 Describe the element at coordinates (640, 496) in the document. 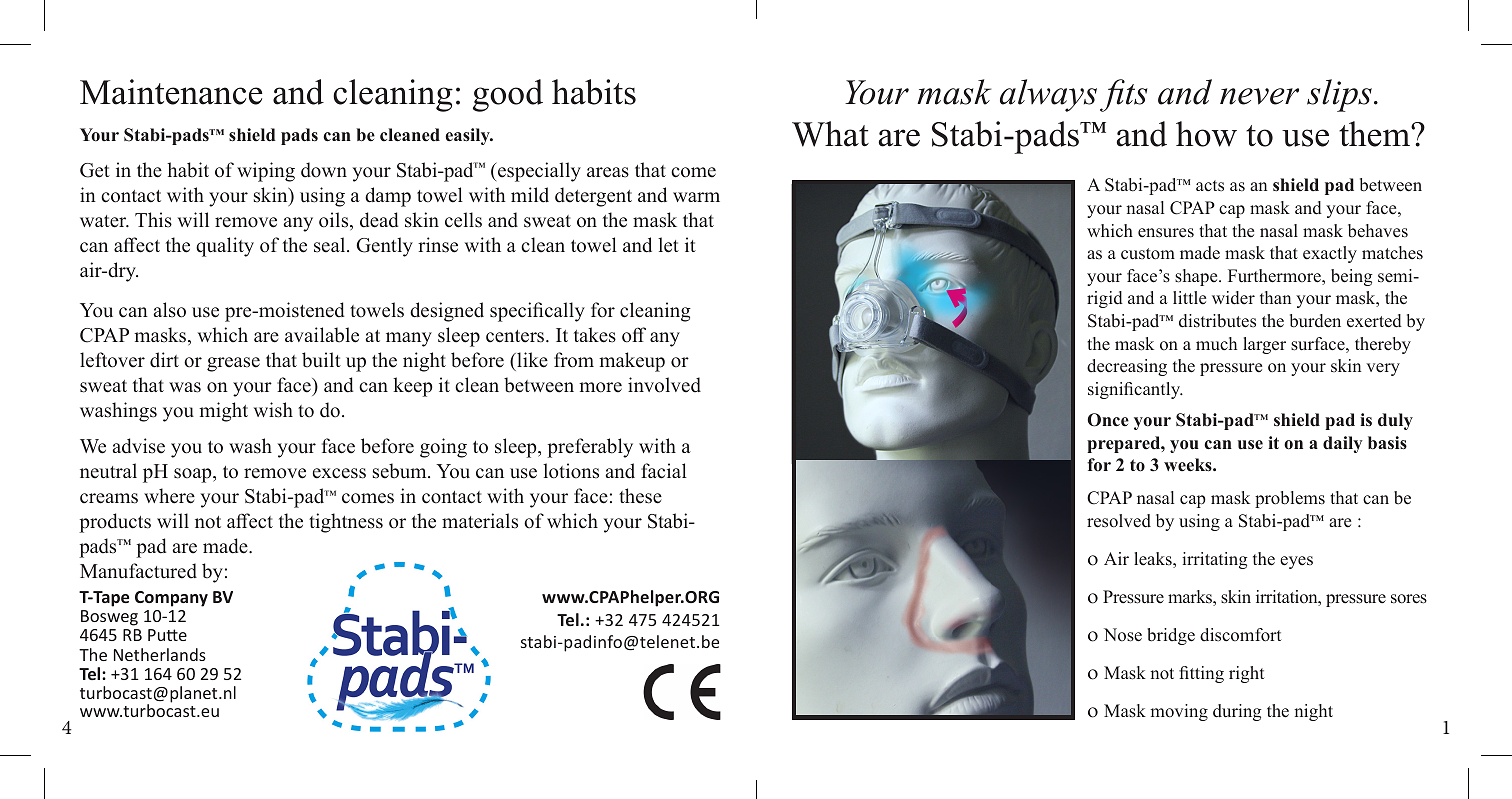

I see `these` at that location.
